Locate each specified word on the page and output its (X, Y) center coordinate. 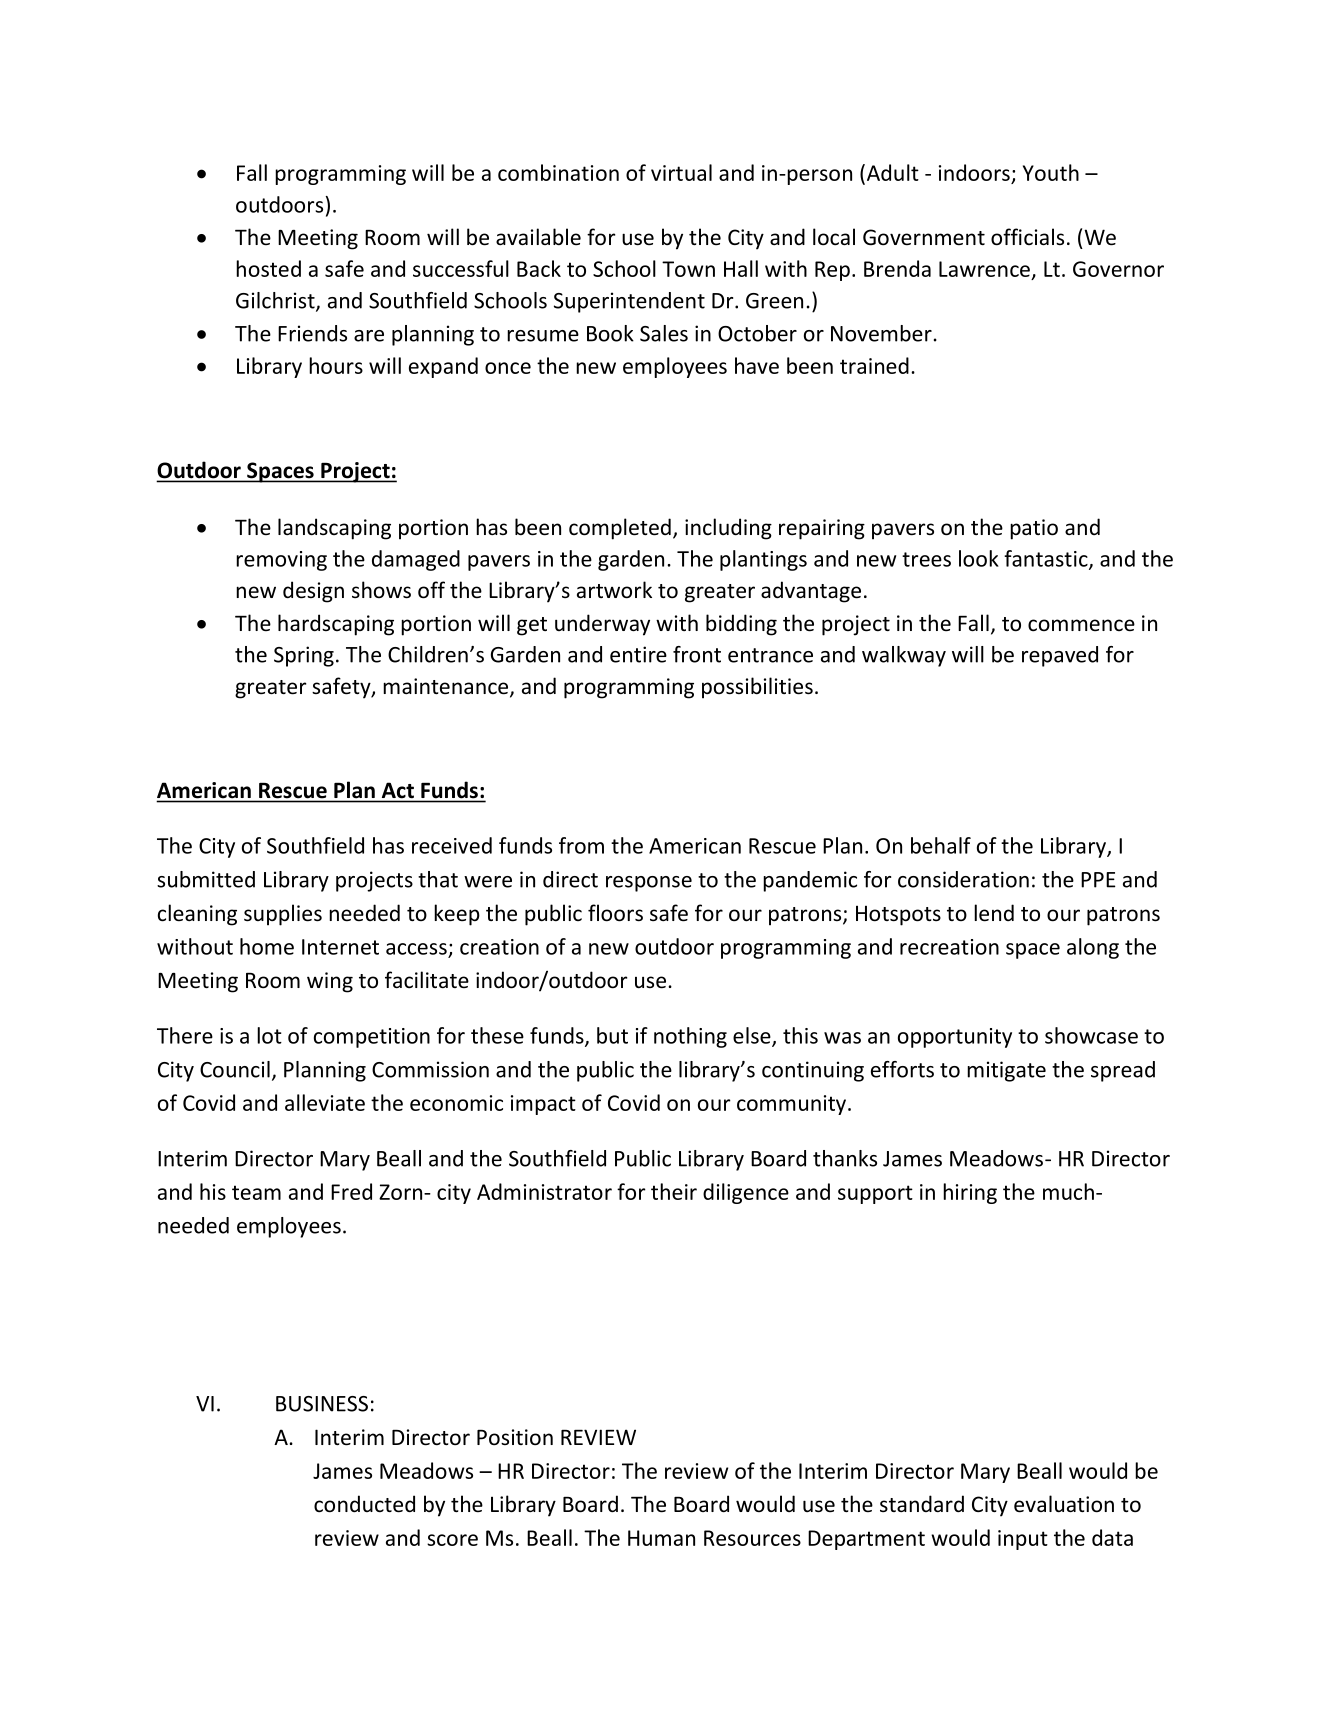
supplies (283, 915)
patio (1034, 529)
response (649, 884)
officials (1027, 237)
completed (620, 529)
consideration (963, 879)
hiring (970, 1193)
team (256, 1192)
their (674, 1191)
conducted (364, 1504)
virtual (681, 172)
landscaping (334, 529)
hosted (268, 268)
